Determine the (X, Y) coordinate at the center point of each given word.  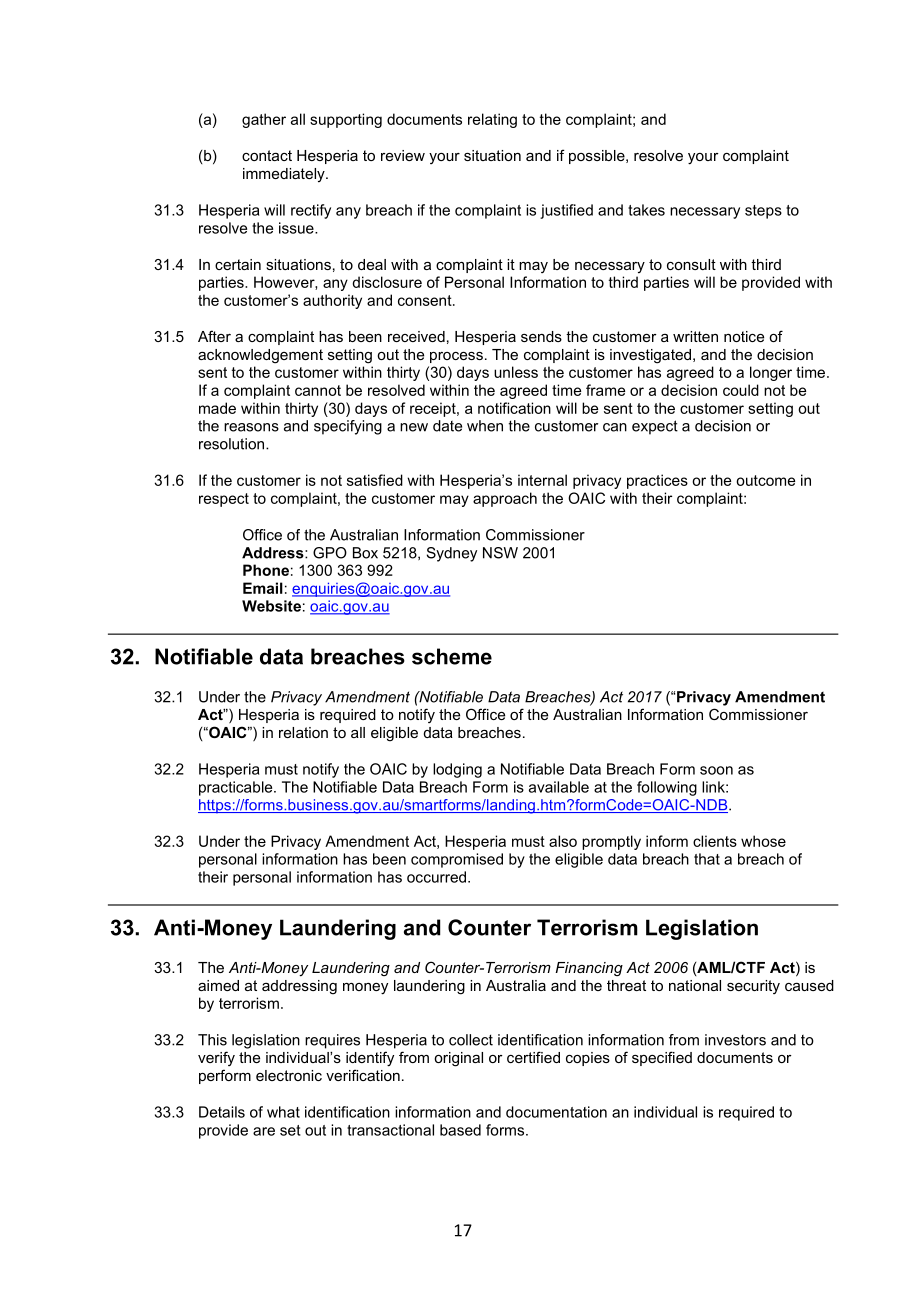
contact (267, 155)
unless (516, 372)
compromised (457, 860)
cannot (318, 390)
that (707, 859)
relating (492, 120)
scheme (452, 656)
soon (716, 770)
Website (271, 606)
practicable (237, 788)
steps (763, 212)
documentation (556, 1112)
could (741, 390)
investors (735, 1040)
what (283, 1112)
